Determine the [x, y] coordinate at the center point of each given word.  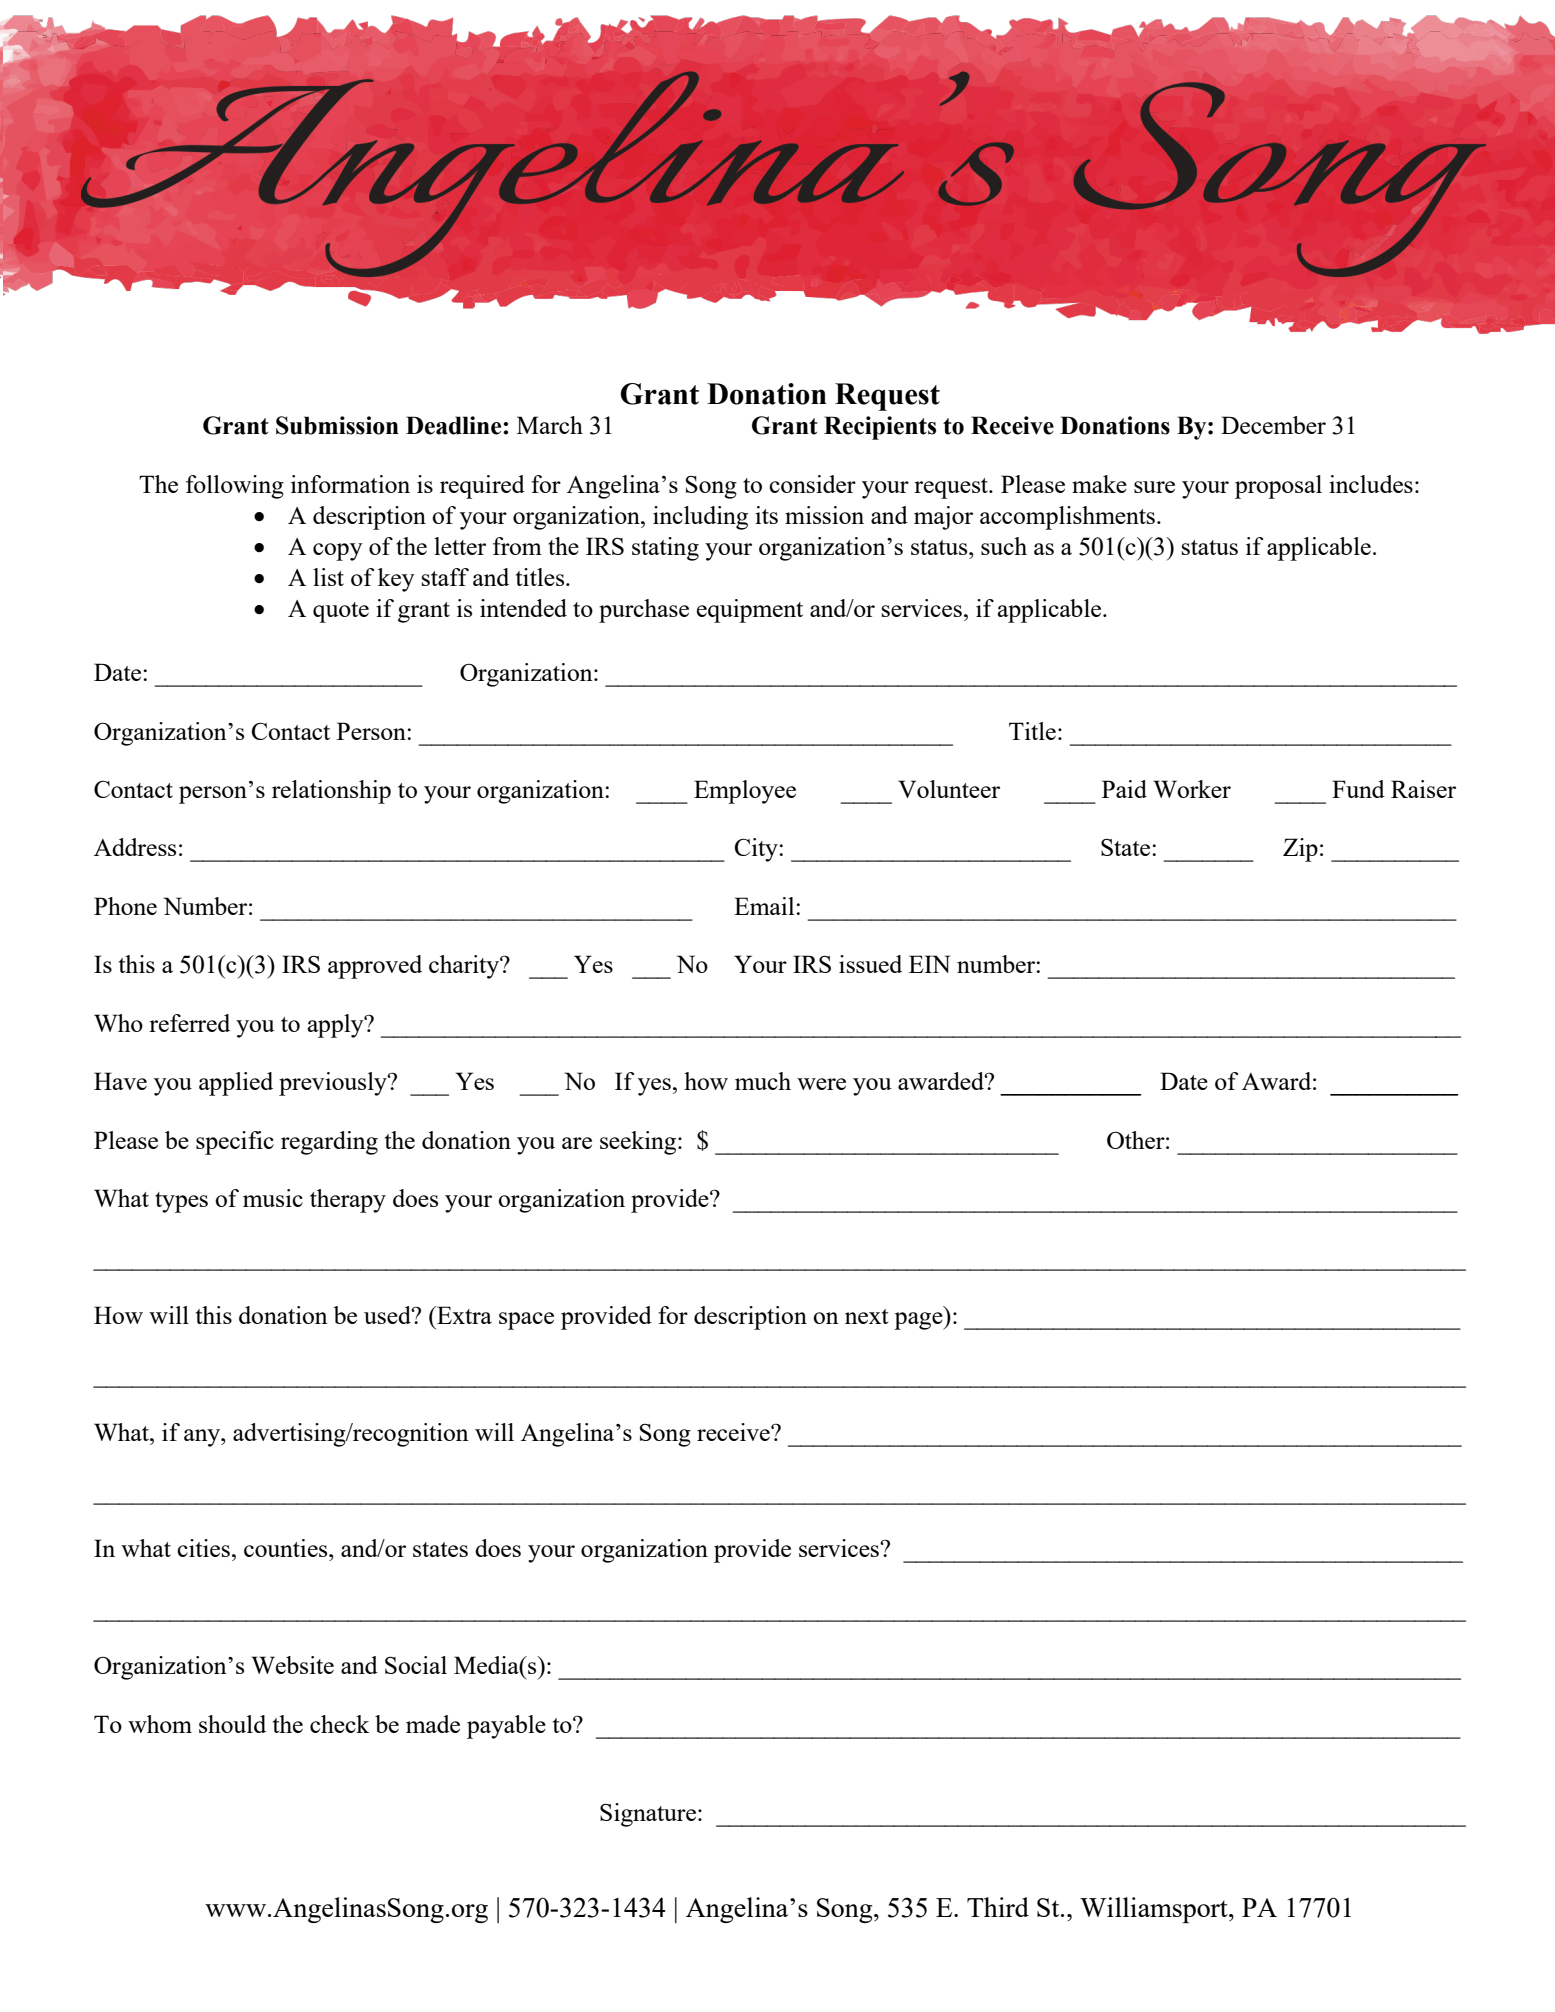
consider [812, 484]
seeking [639, 1143]
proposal [1278, 487]
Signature [648, 1815]
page [919, 1321]
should [232, 1724]
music [273, 1198]
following [235, 487]
